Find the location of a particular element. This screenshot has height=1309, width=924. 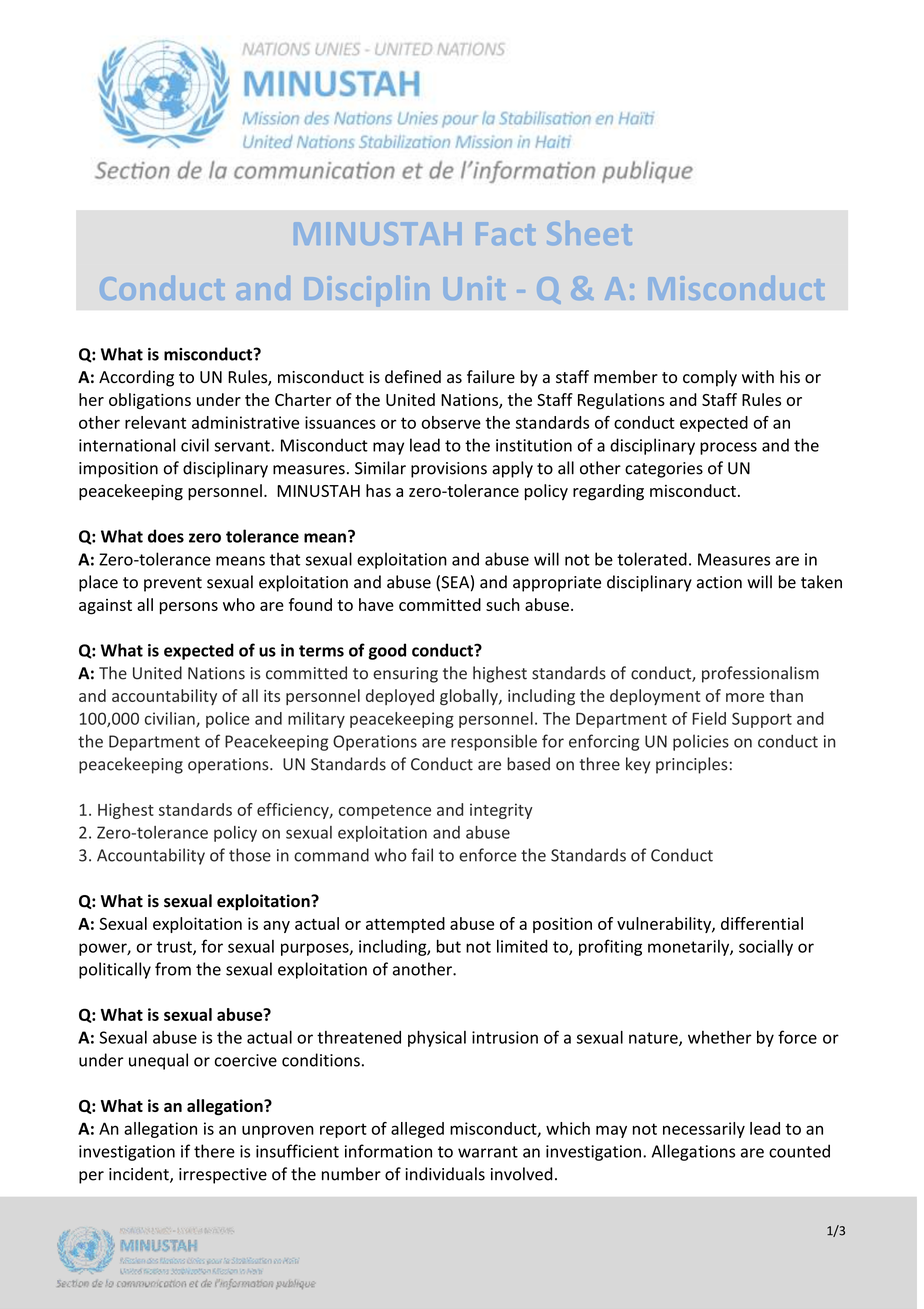

obligations is located at coordinates (150, 401).
